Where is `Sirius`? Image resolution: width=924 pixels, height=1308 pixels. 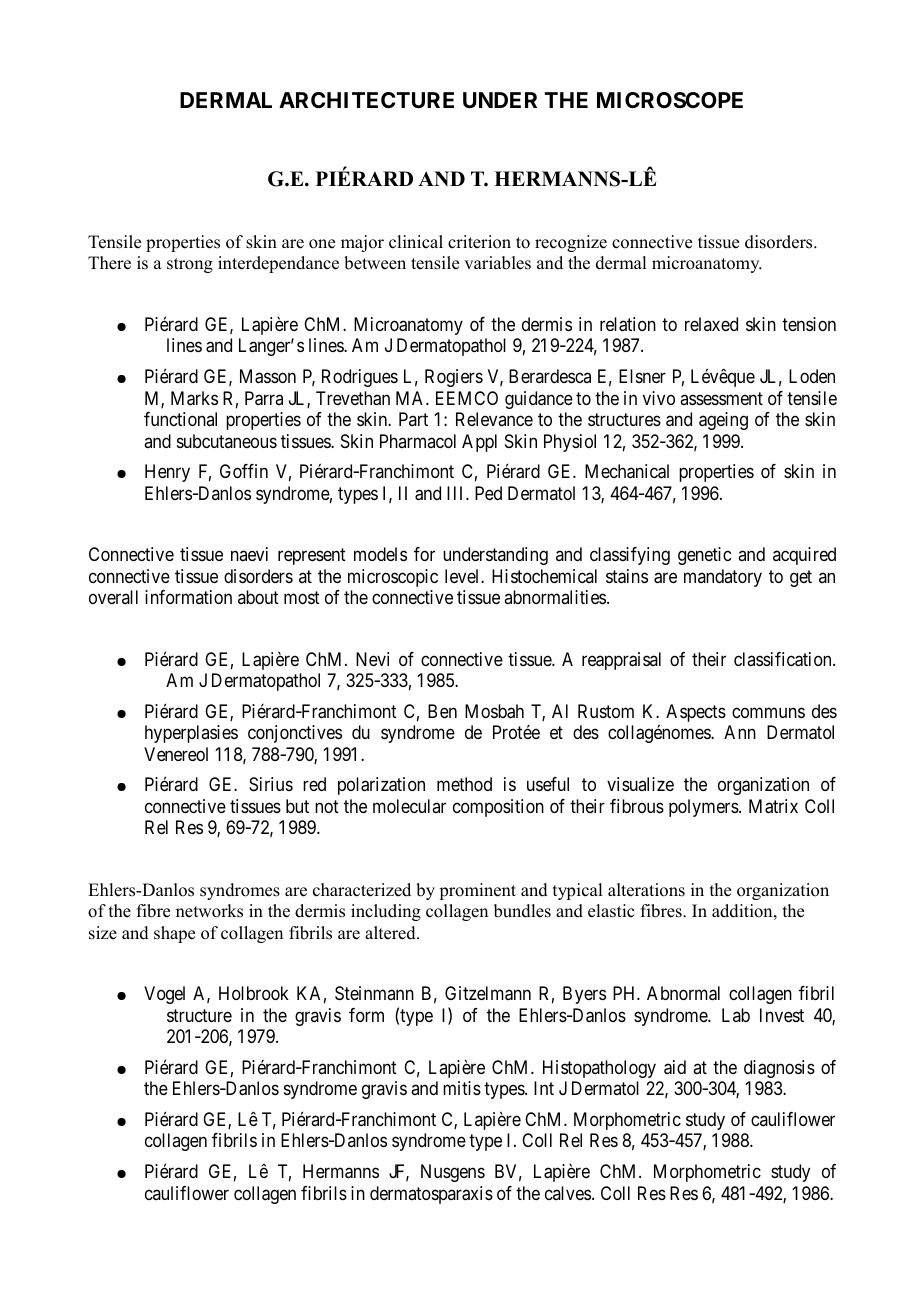
Sirius is located at coordinates (271, 784).
